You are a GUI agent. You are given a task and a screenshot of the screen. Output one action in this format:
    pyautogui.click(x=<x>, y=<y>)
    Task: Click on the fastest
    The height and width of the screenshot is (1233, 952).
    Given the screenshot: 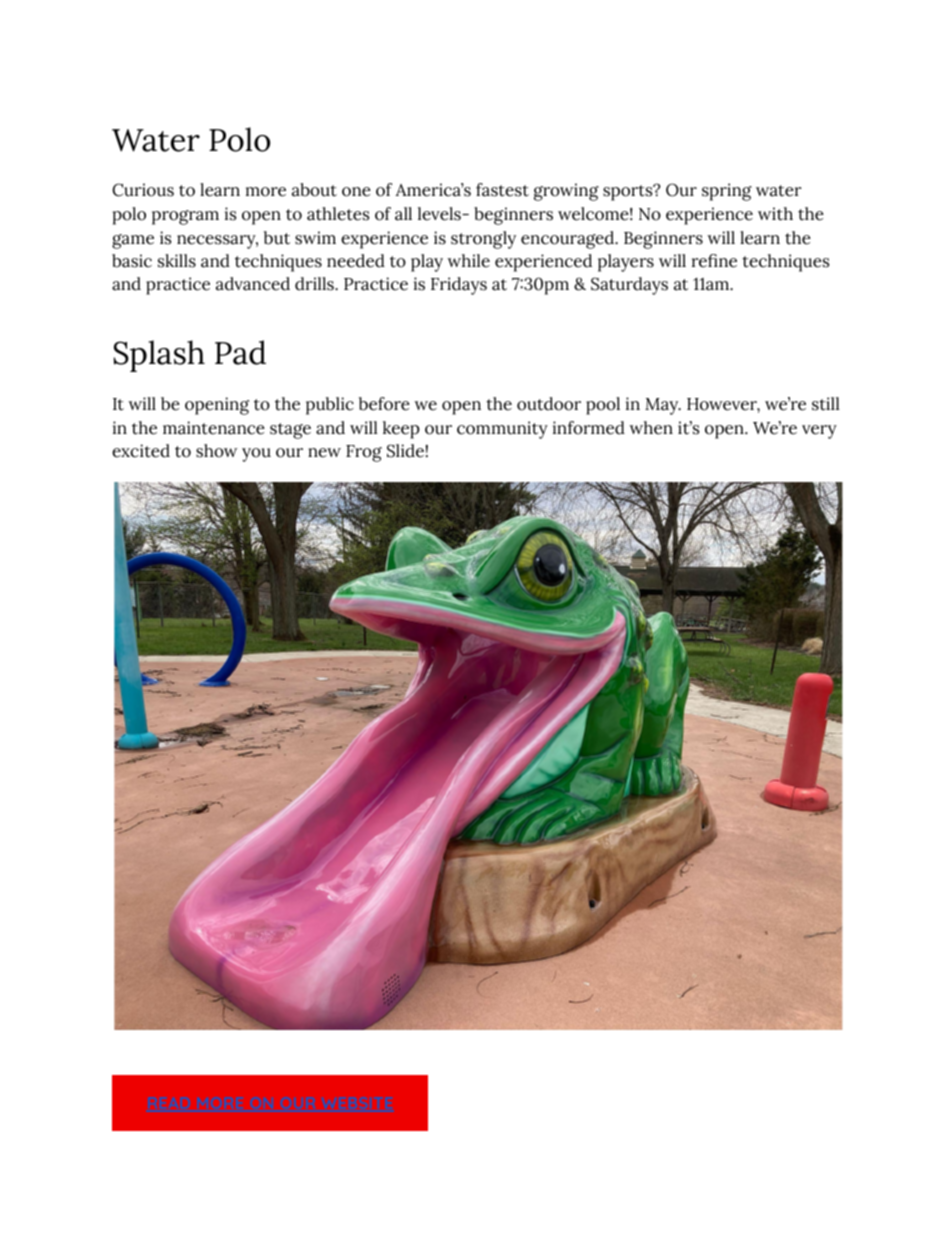 What is the action you would take?
    pyautogui.click(x=502, y=190)
